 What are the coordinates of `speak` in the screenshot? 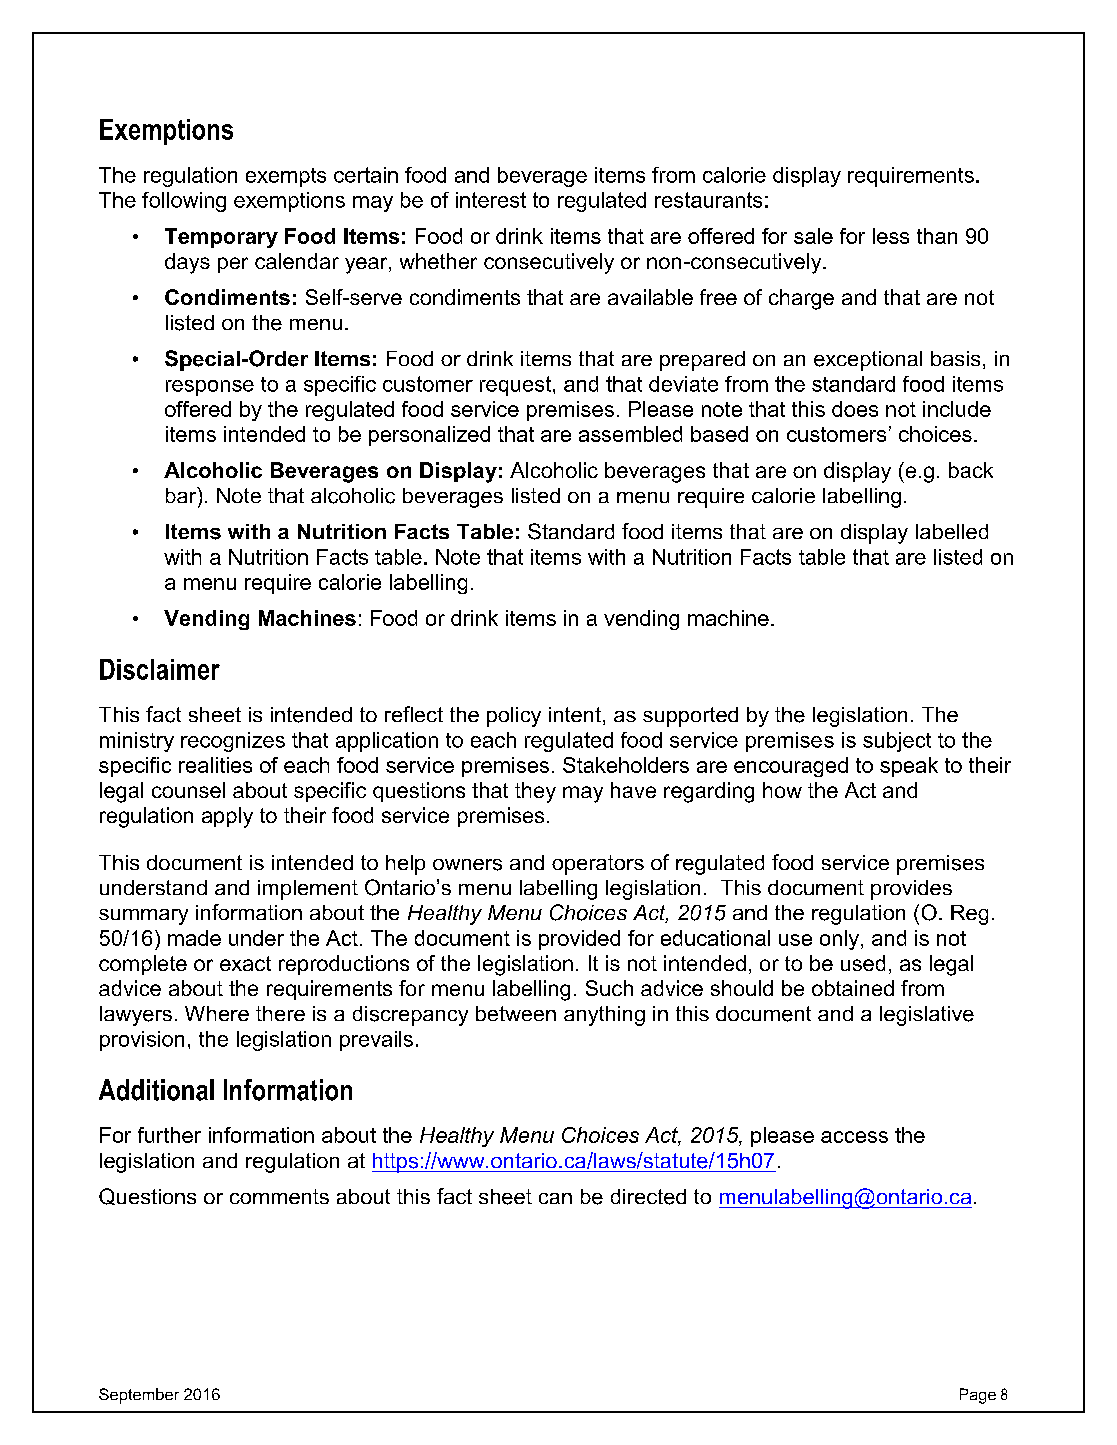 It's located at (909, 767).
